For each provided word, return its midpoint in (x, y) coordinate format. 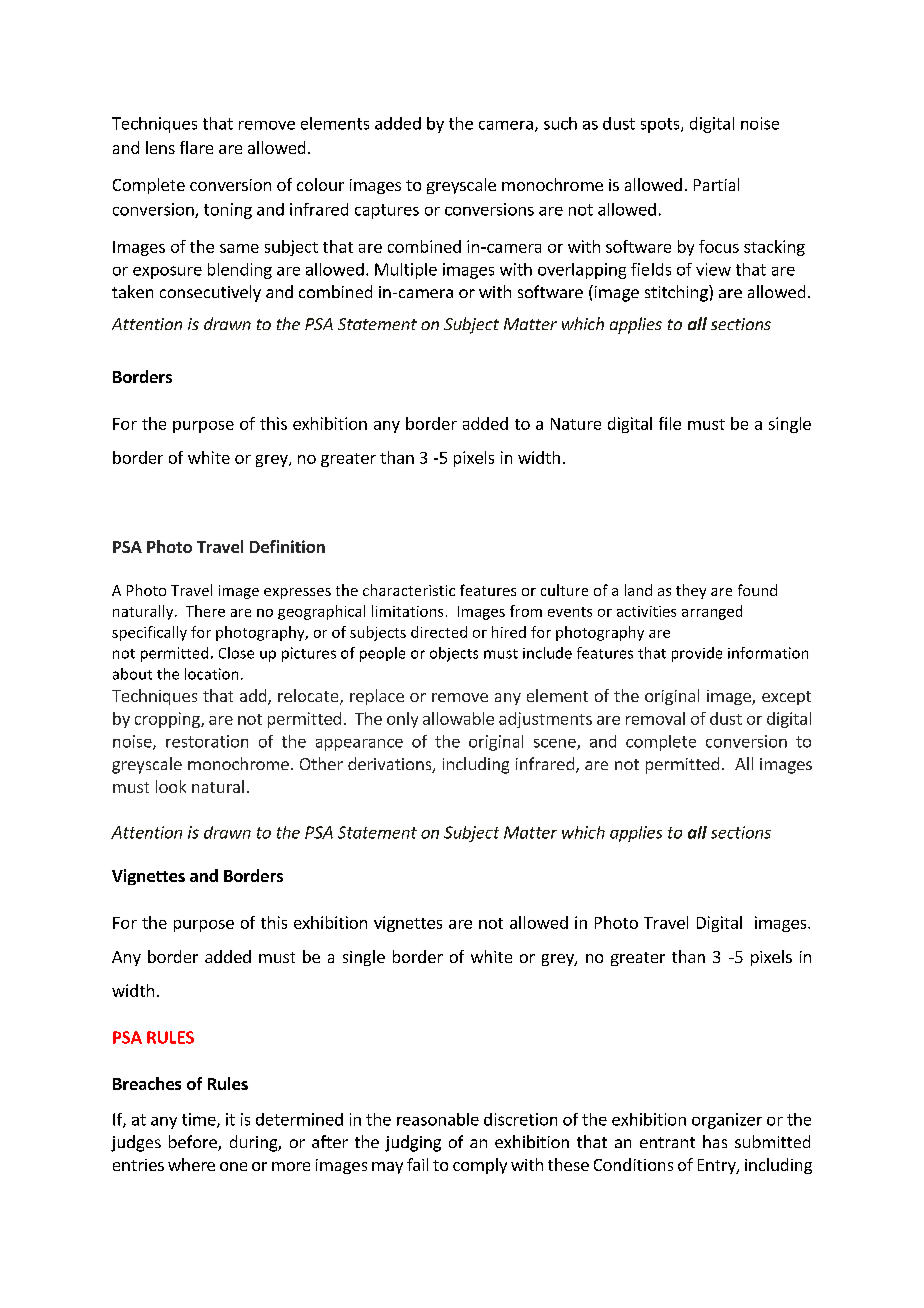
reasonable (438, 1119)
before (194, 1143)
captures (387, 211)
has (715, 1141)
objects (454, 654)
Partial (716, 184)
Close (236, 653)
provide (697, 654)
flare (196, 147)
